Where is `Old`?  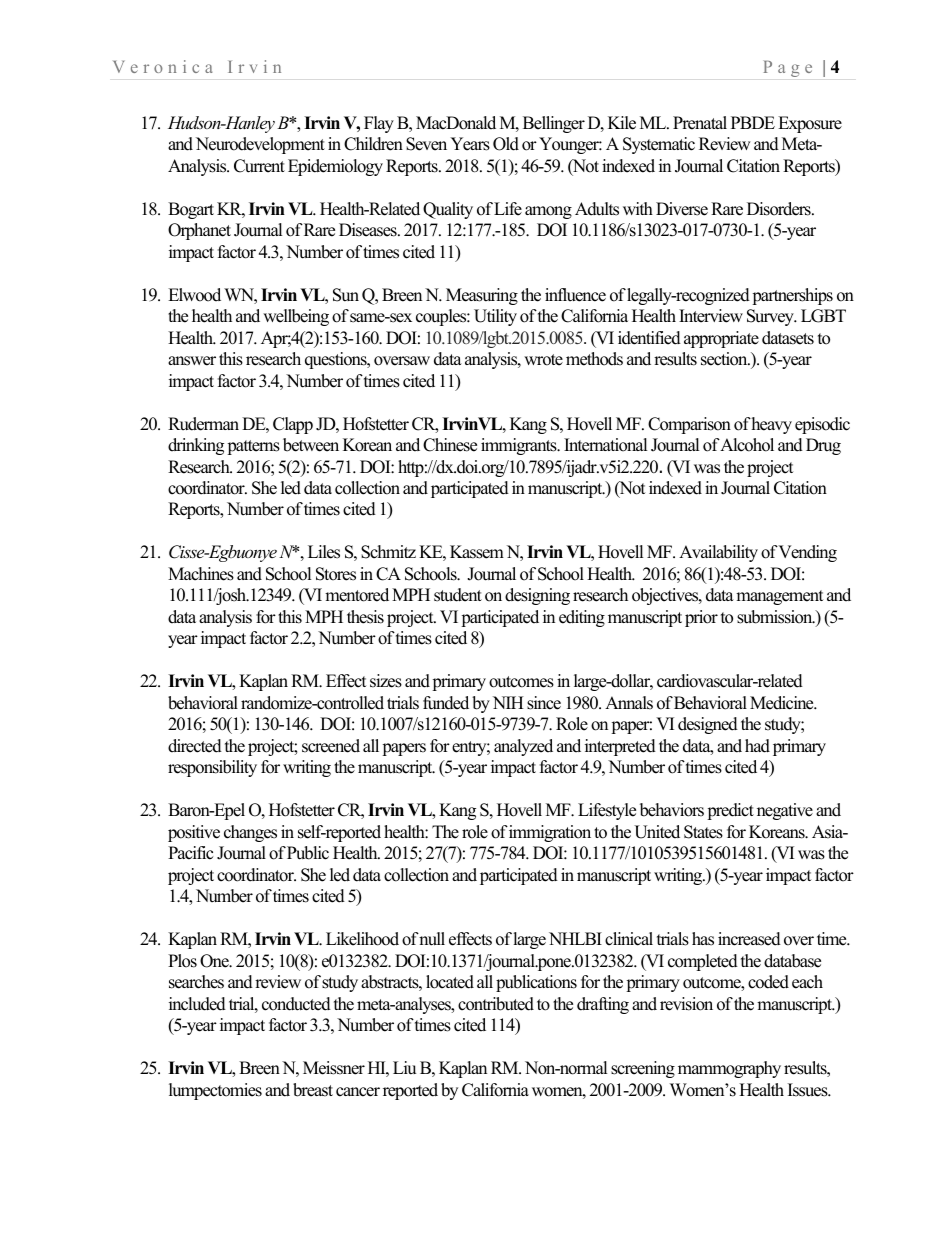
Old is located at coordinates (506, 144).
